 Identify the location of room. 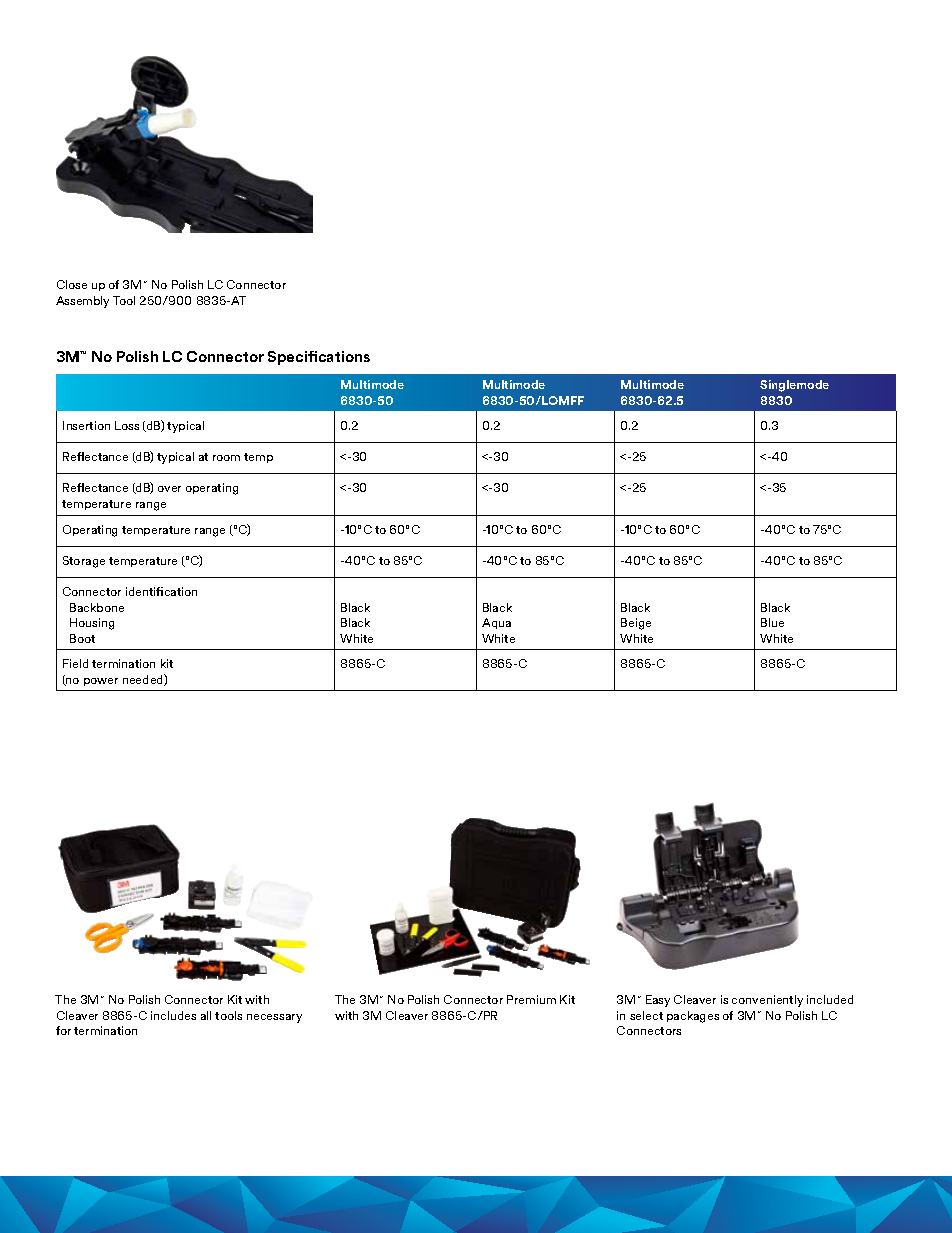
(226, 458).
